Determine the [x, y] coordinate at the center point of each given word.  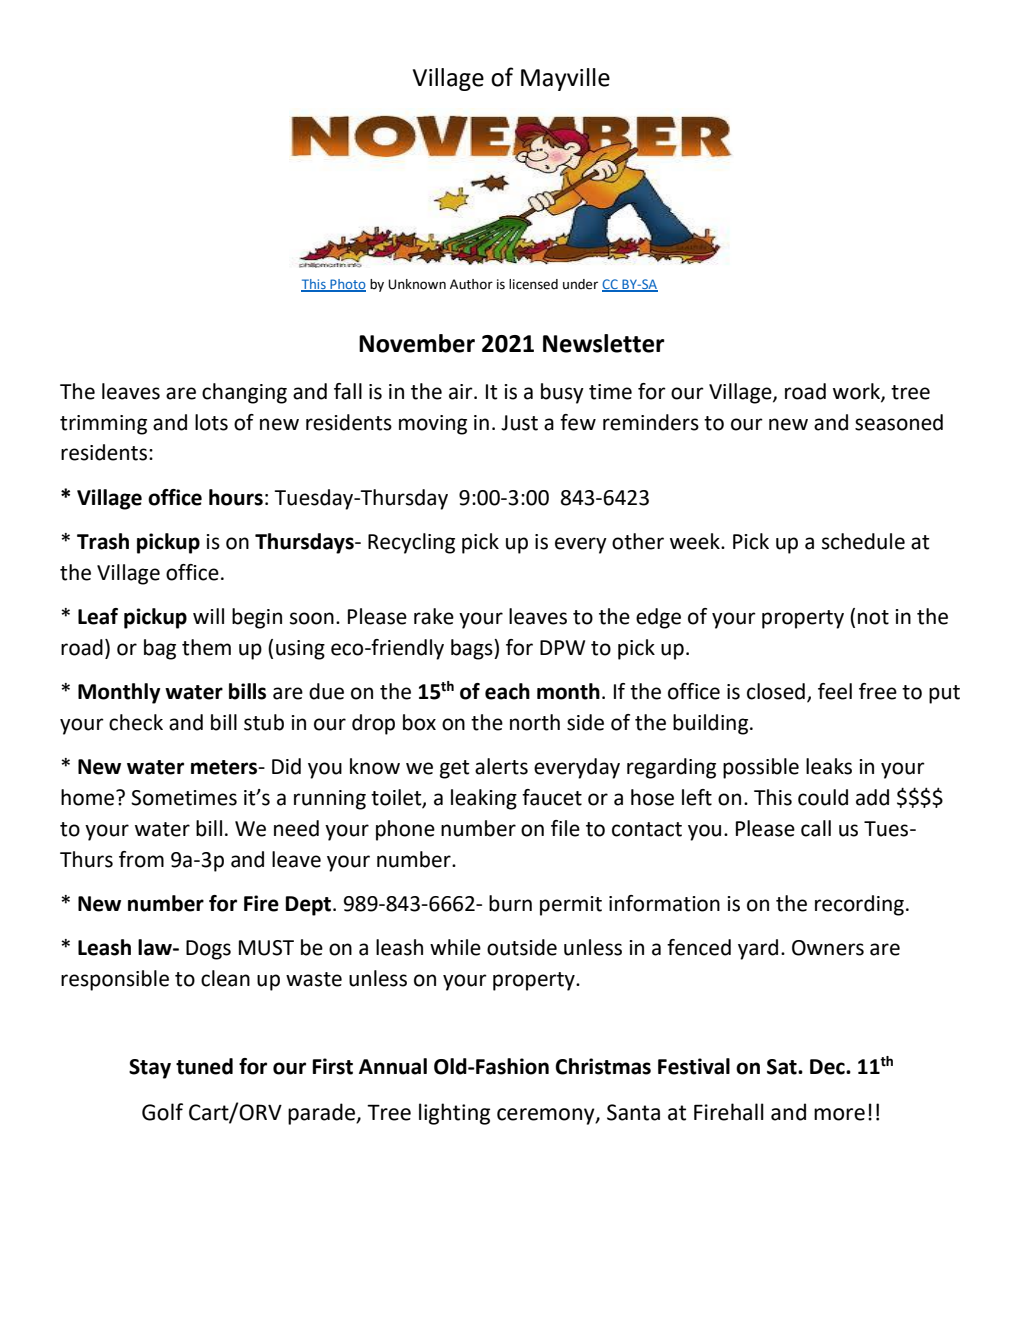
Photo [347, 285]
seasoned [899, 422]
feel [835, 691]
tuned [204, 1066]
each [507, 691]
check [136, 722]
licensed [533, 284]
